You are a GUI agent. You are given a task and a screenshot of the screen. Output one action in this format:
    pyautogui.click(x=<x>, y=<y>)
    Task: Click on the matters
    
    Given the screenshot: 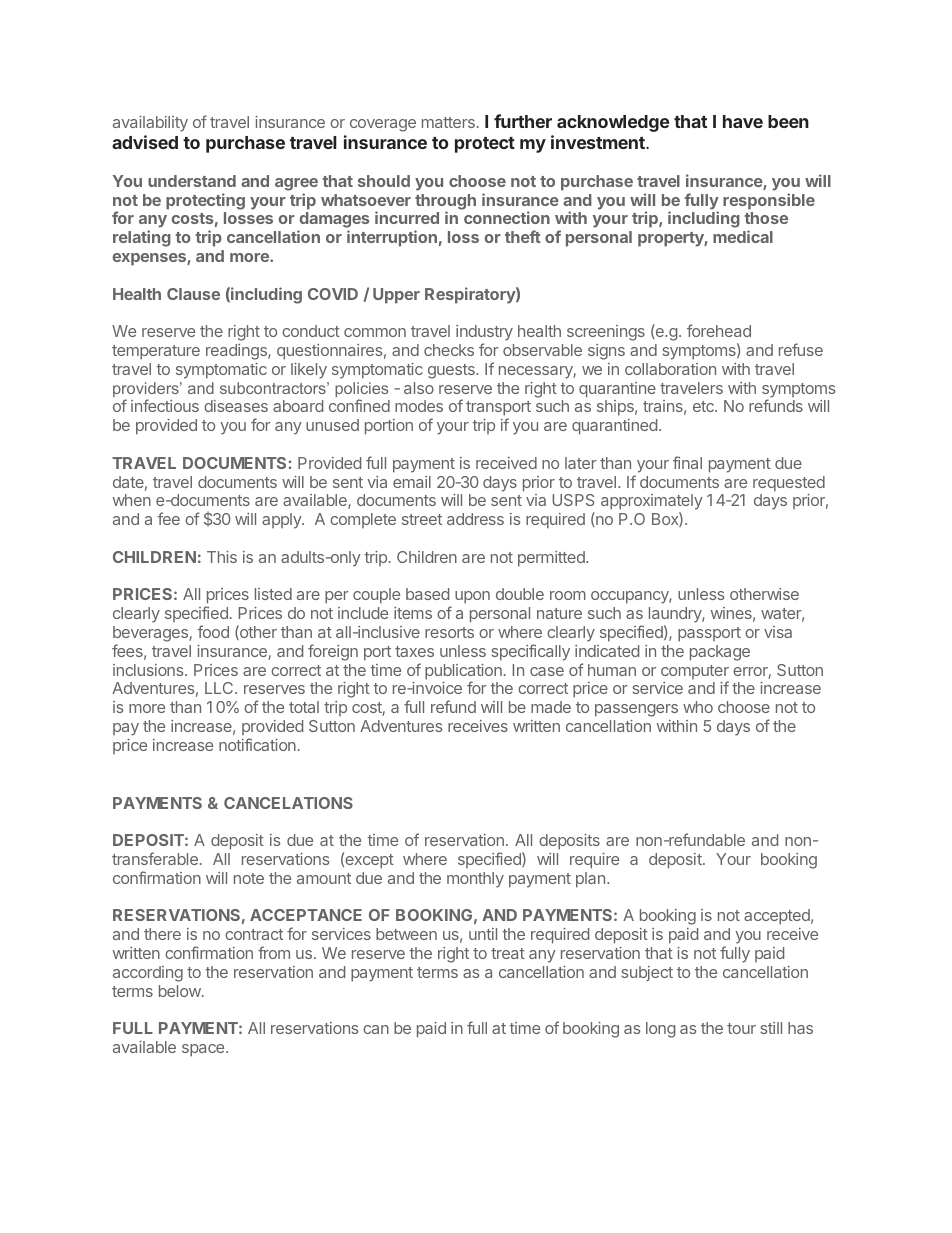 What is the action you would take?
    pyautogui.click(x=448, y=122)
